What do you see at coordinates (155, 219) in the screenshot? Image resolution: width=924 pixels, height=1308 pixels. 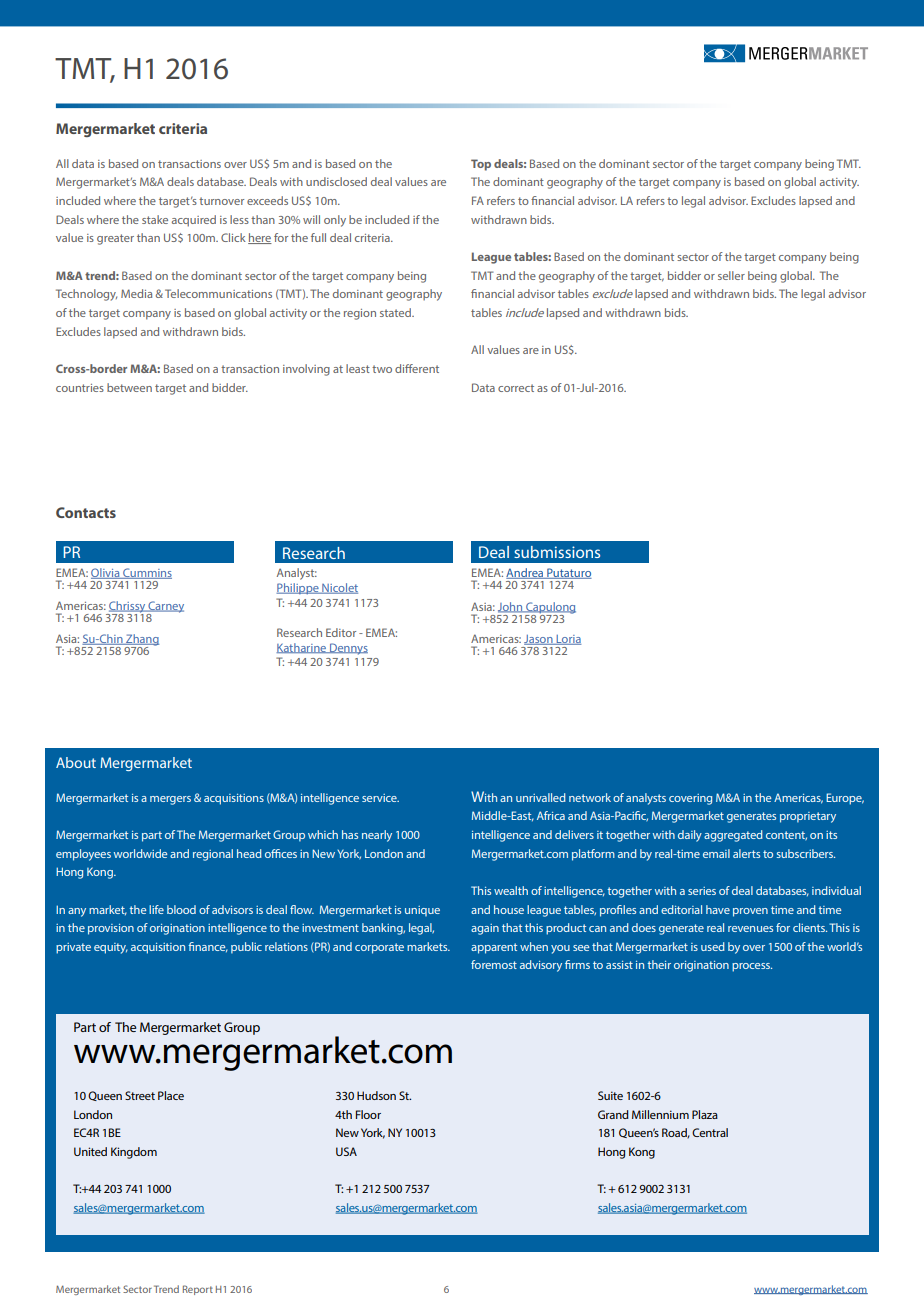 I see `stake` at bounding box center [155, 219].
